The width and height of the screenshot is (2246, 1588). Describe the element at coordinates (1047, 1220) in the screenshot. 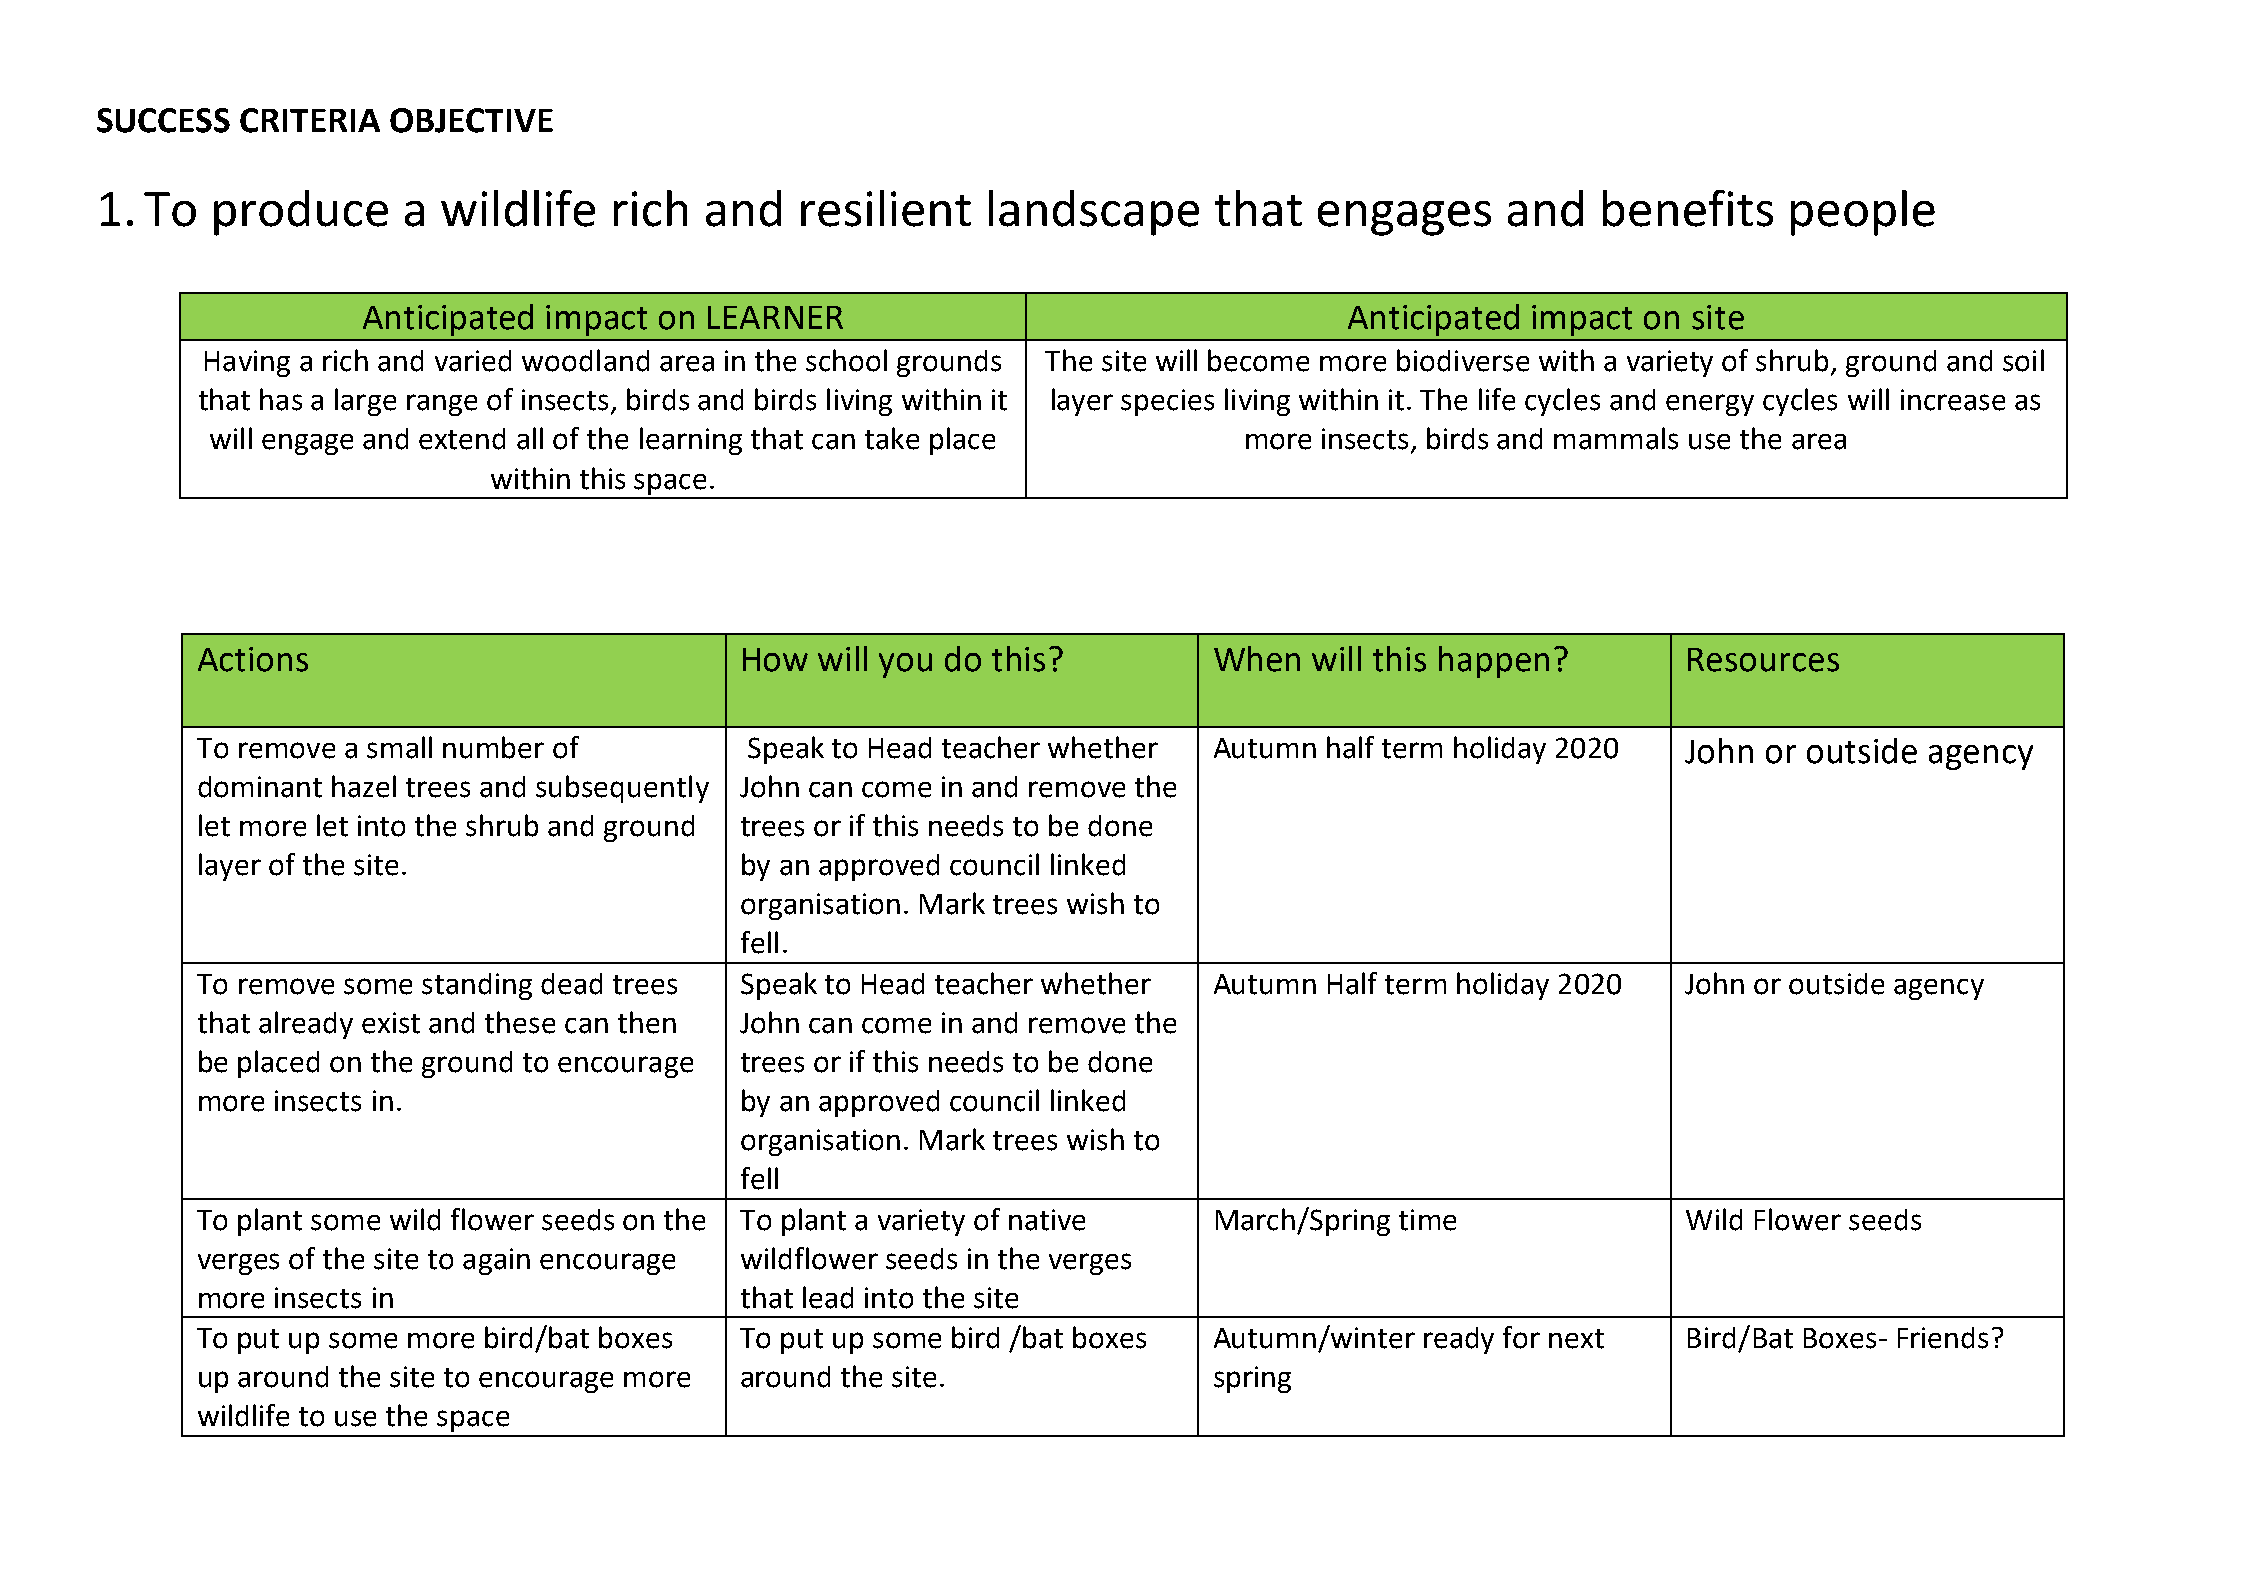

I see `native` at that location.
